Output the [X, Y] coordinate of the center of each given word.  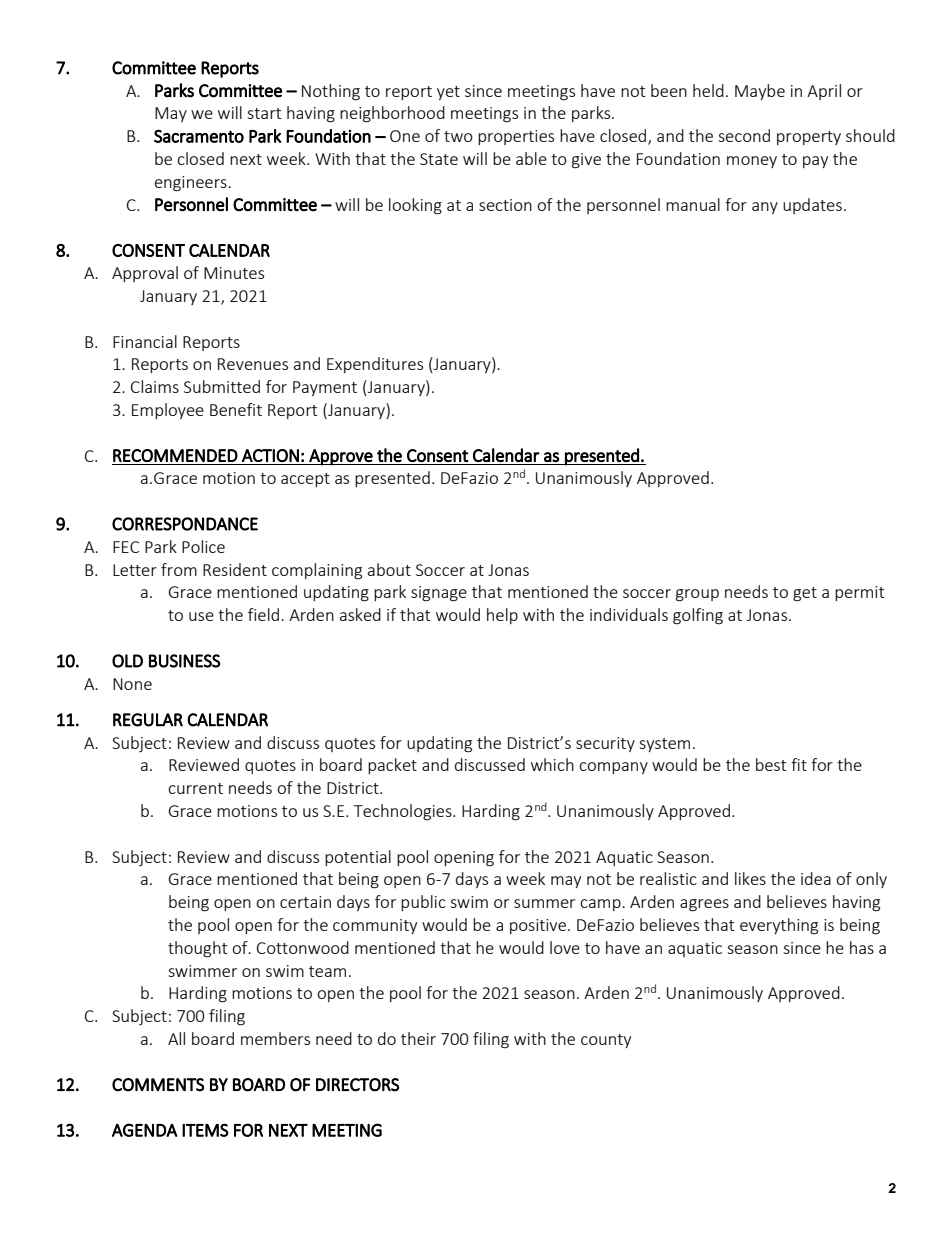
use [201, 616]
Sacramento [199, 136]
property [809, 138]
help [502, 616]
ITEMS [205, 1130]
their [418, 1038]
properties [516, 137]
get [805, 594]
